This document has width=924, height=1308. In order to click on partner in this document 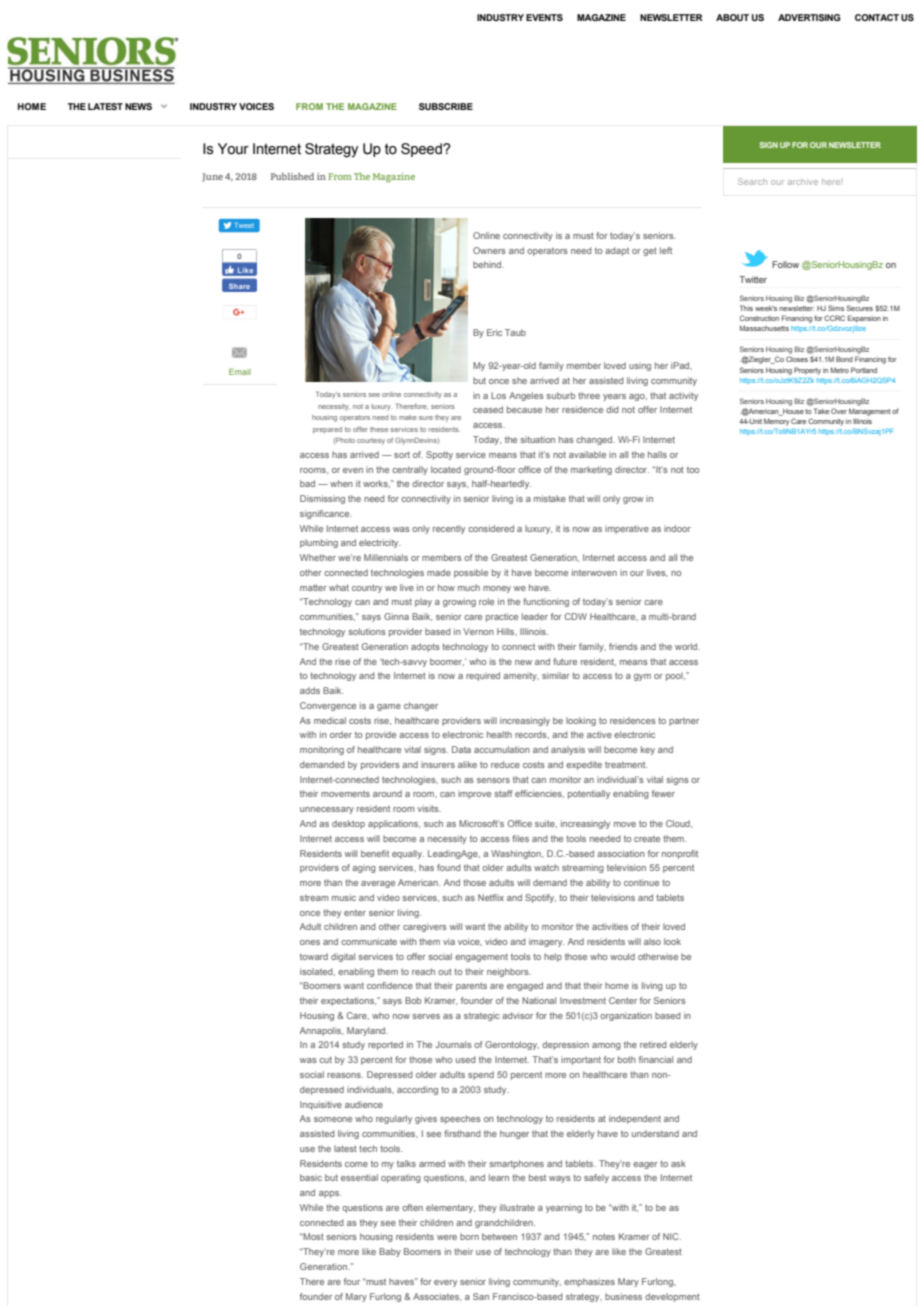, I will do `click(684, 722)`.
